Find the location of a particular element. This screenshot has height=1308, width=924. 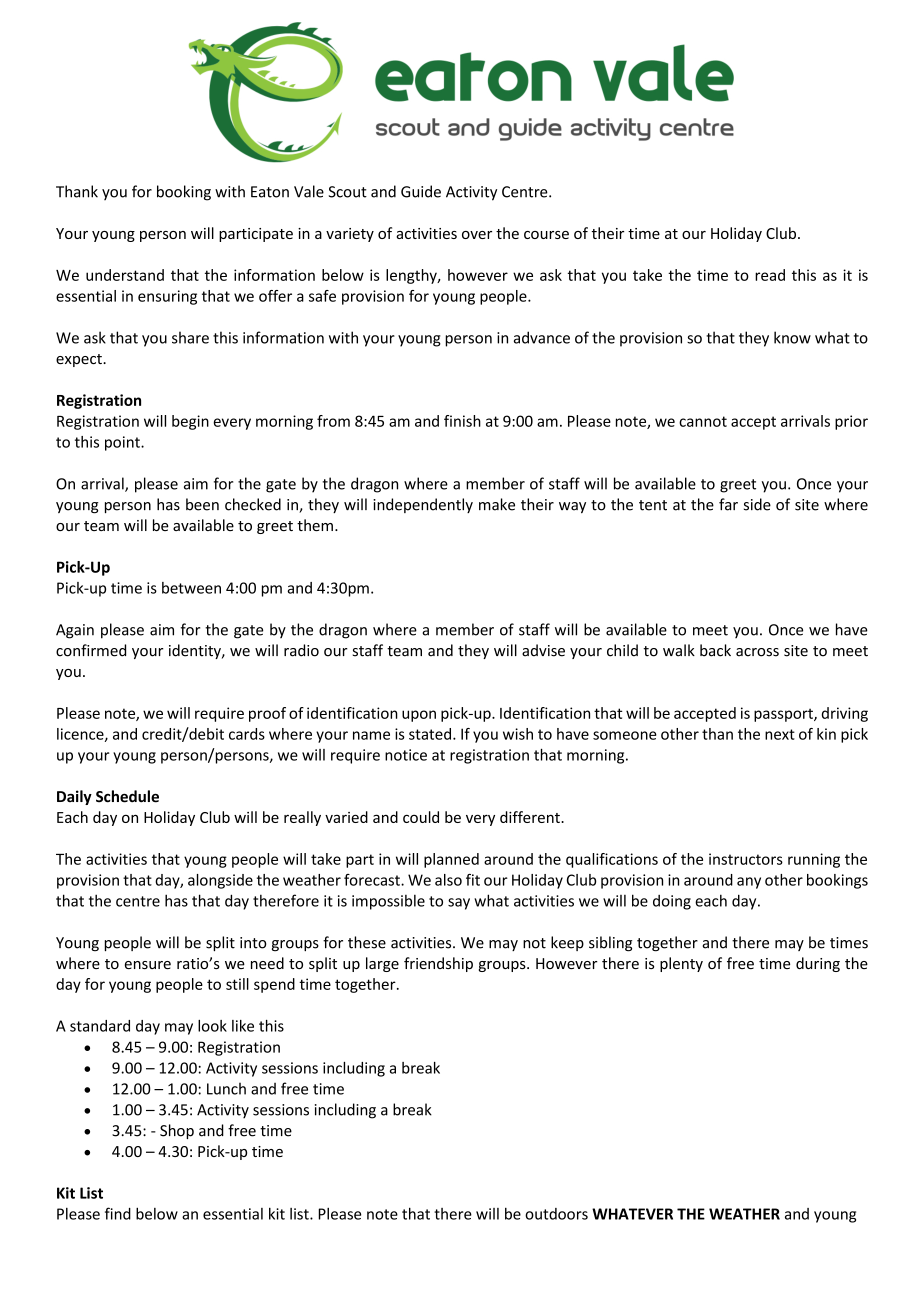

during is located at coordinates (818, 964).
